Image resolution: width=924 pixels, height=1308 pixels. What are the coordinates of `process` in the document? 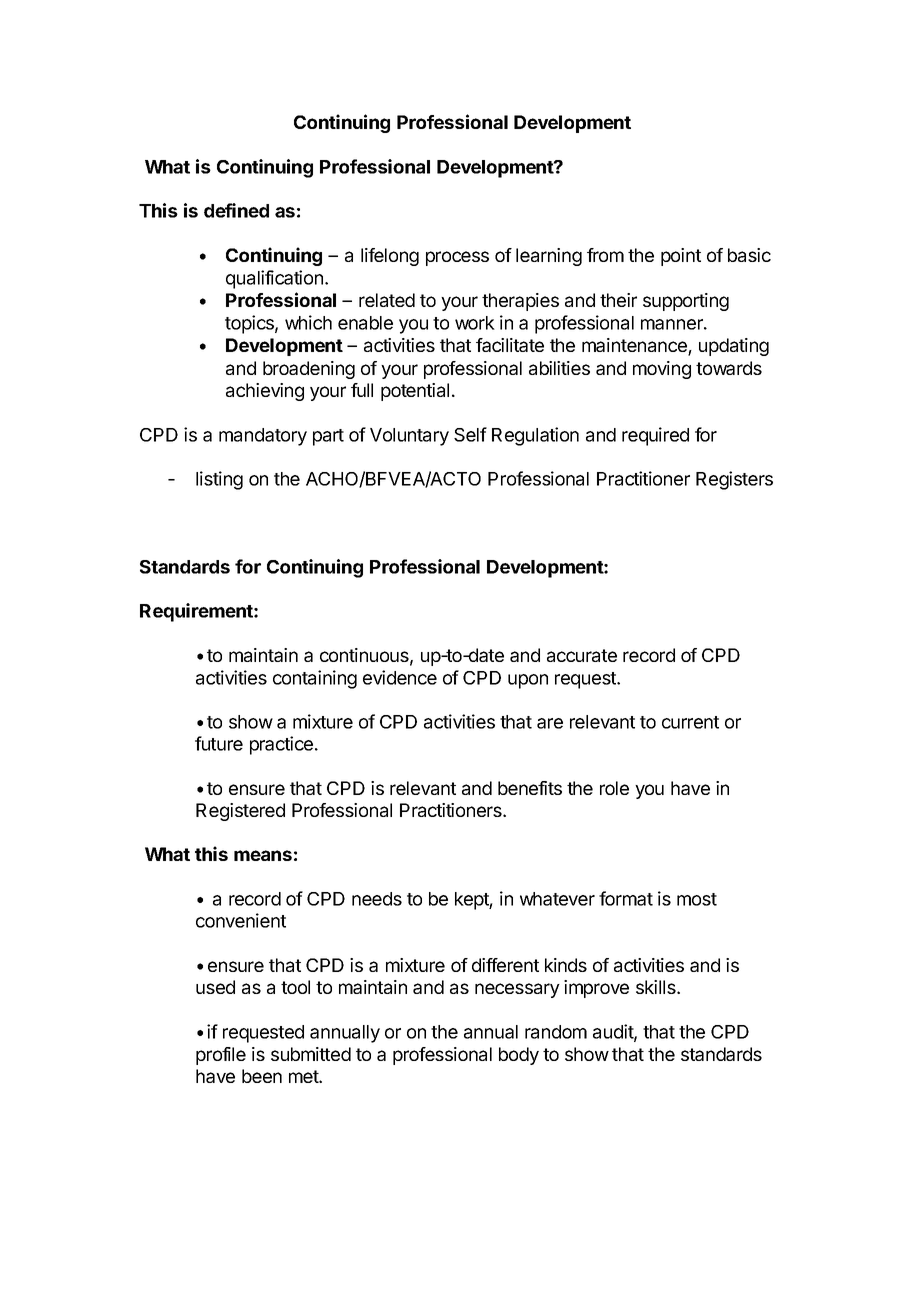 It's located at (457, 258).
